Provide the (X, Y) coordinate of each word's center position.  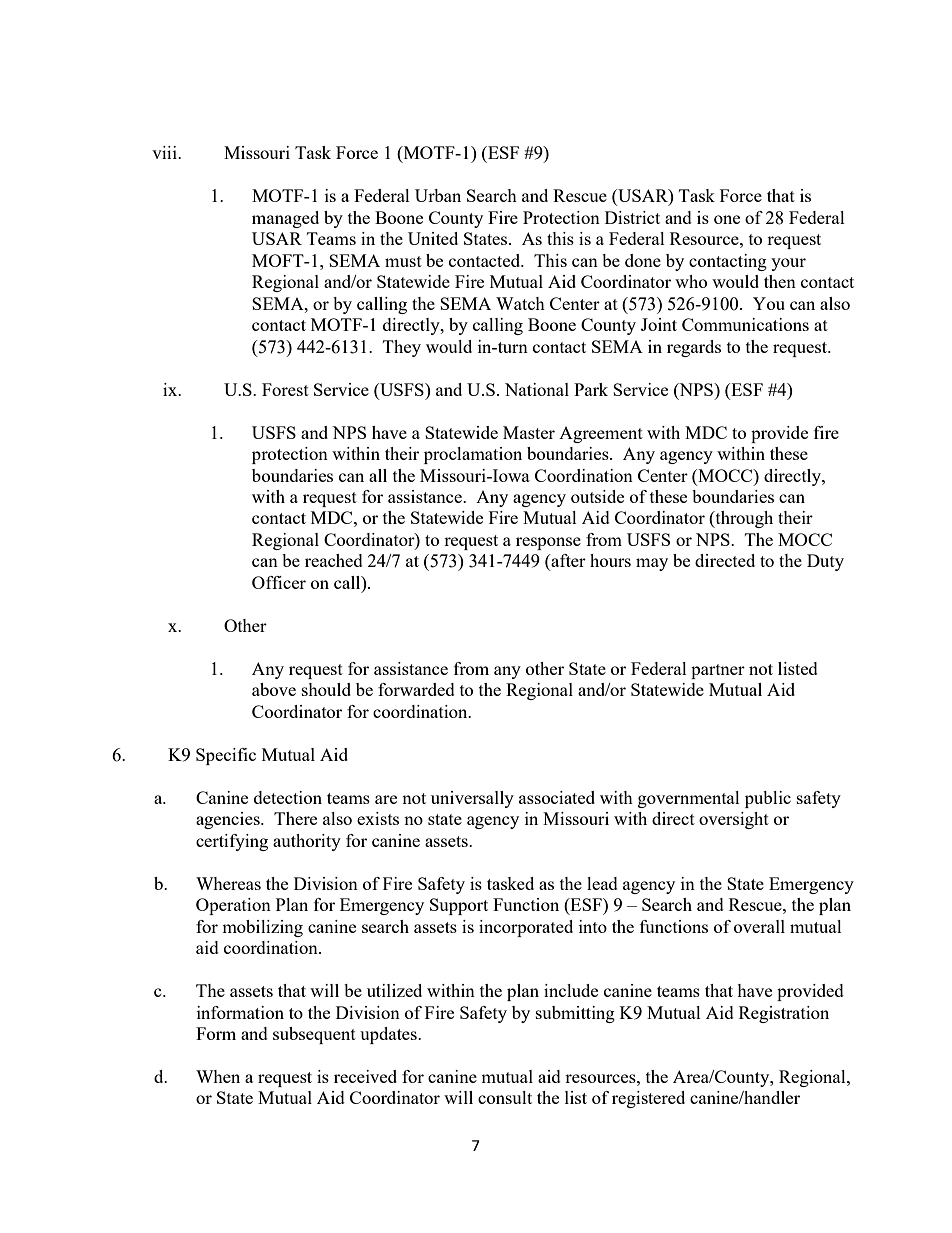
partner (718, 671)
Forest (285, 389)
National (537, 389)
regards (694, 348)
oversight (734, 820)
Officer (279, 582)
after (567, 562)
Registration (784, 1014)
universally (472, 799)
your (788, 264)
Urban (438, 195)
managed (285, 219)
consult (505, 1097)
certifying (232, 842)
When (218, 1076)
